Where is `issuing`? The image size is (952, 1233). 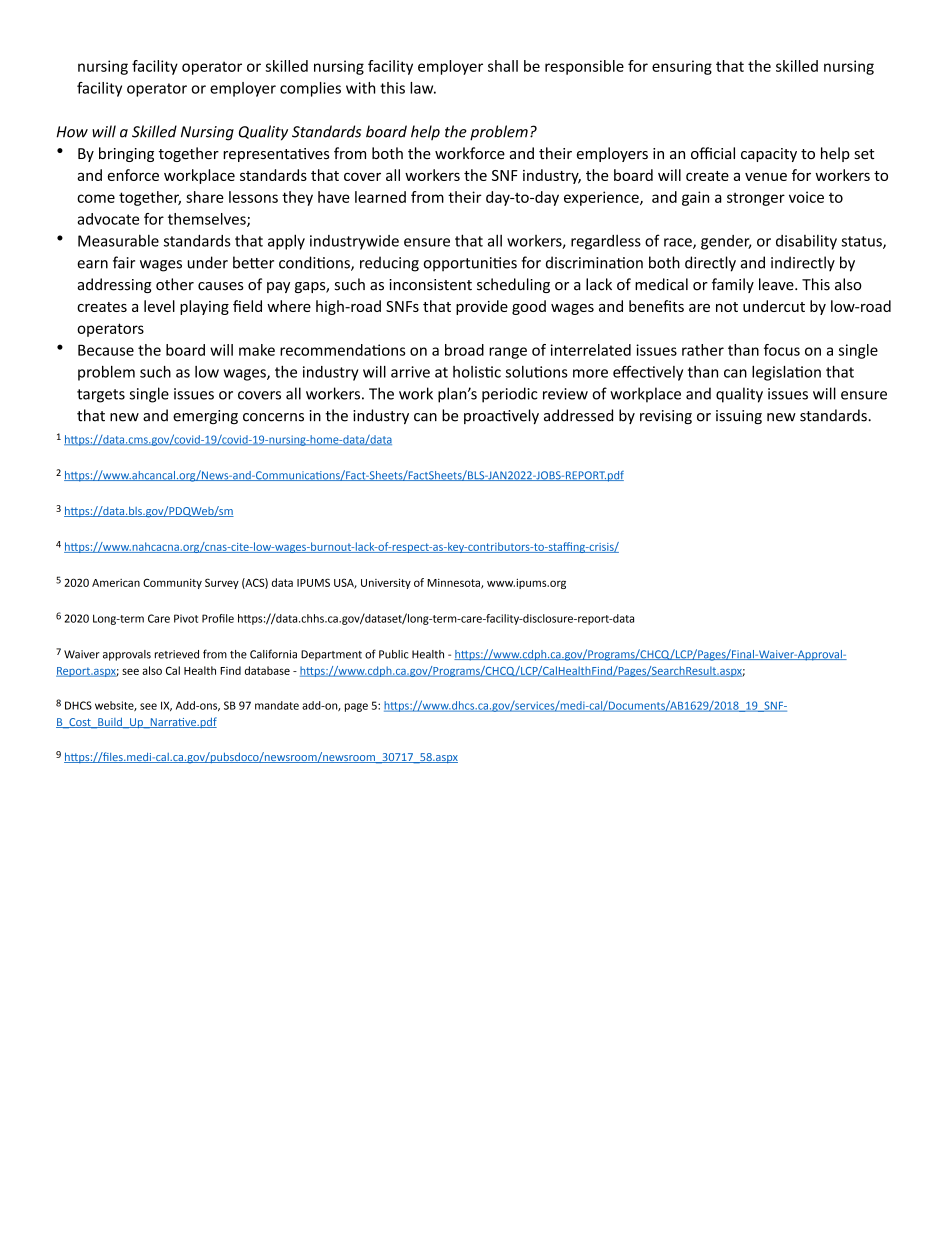
issuing is located at coordinates (739, 417).
